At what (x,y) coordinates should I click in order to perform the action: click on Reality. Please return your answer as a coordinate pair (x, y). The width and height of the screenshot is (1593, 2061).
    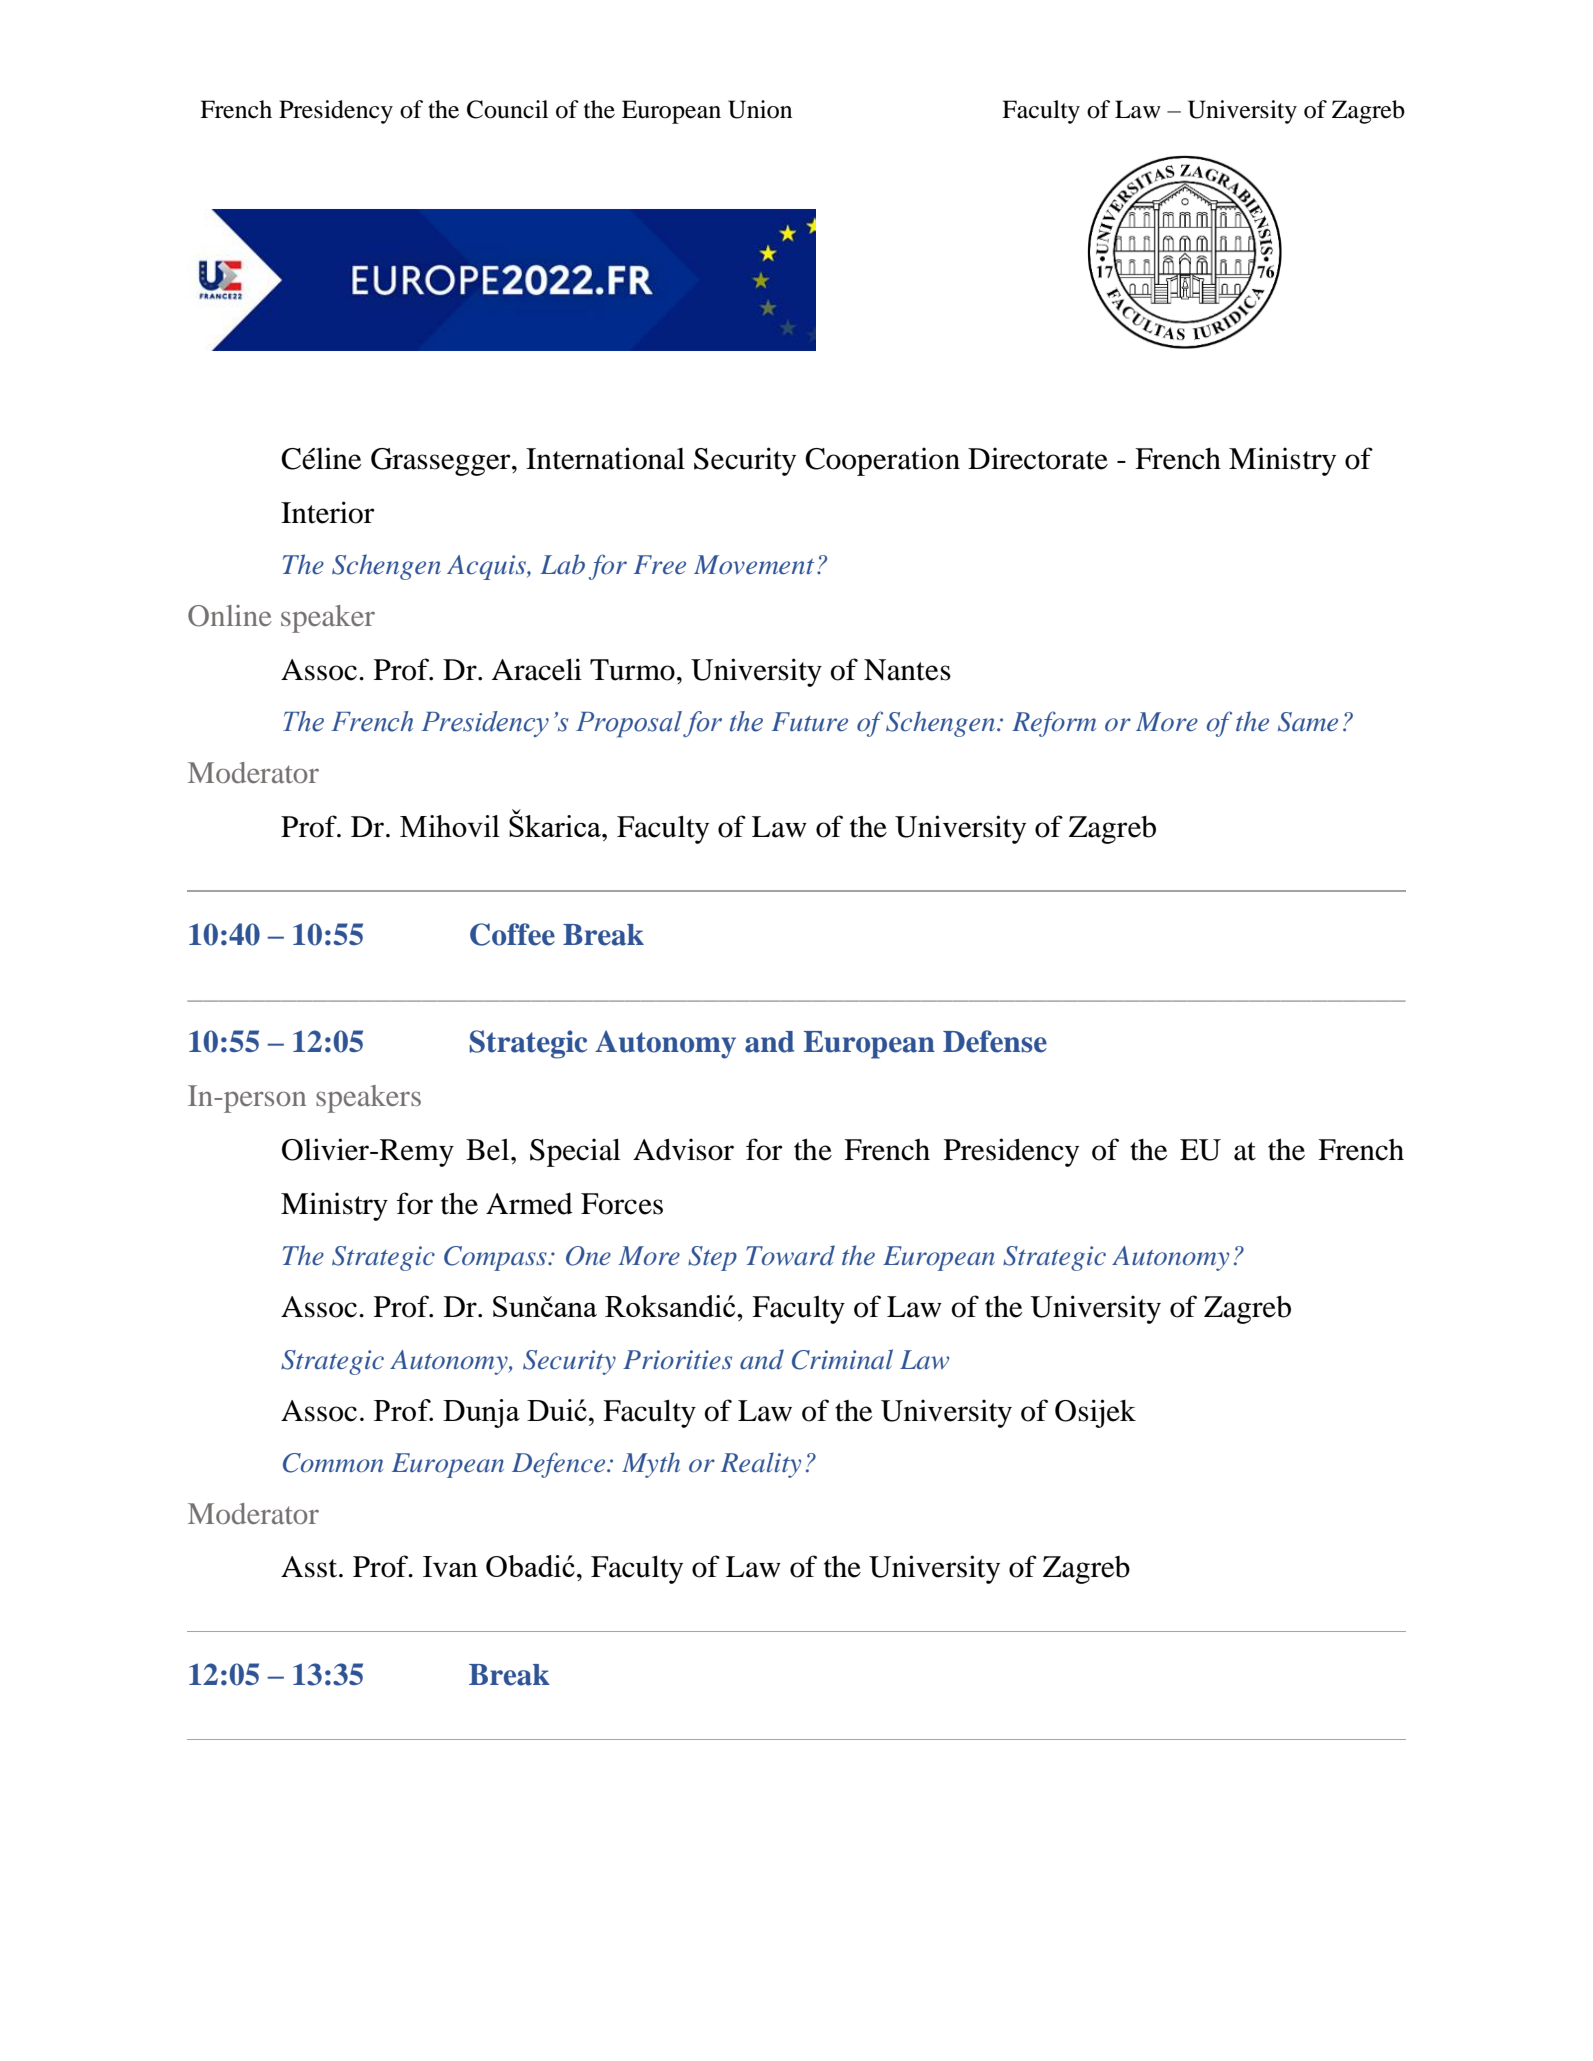
    Looking at the image, I should click on (761, 1465).
